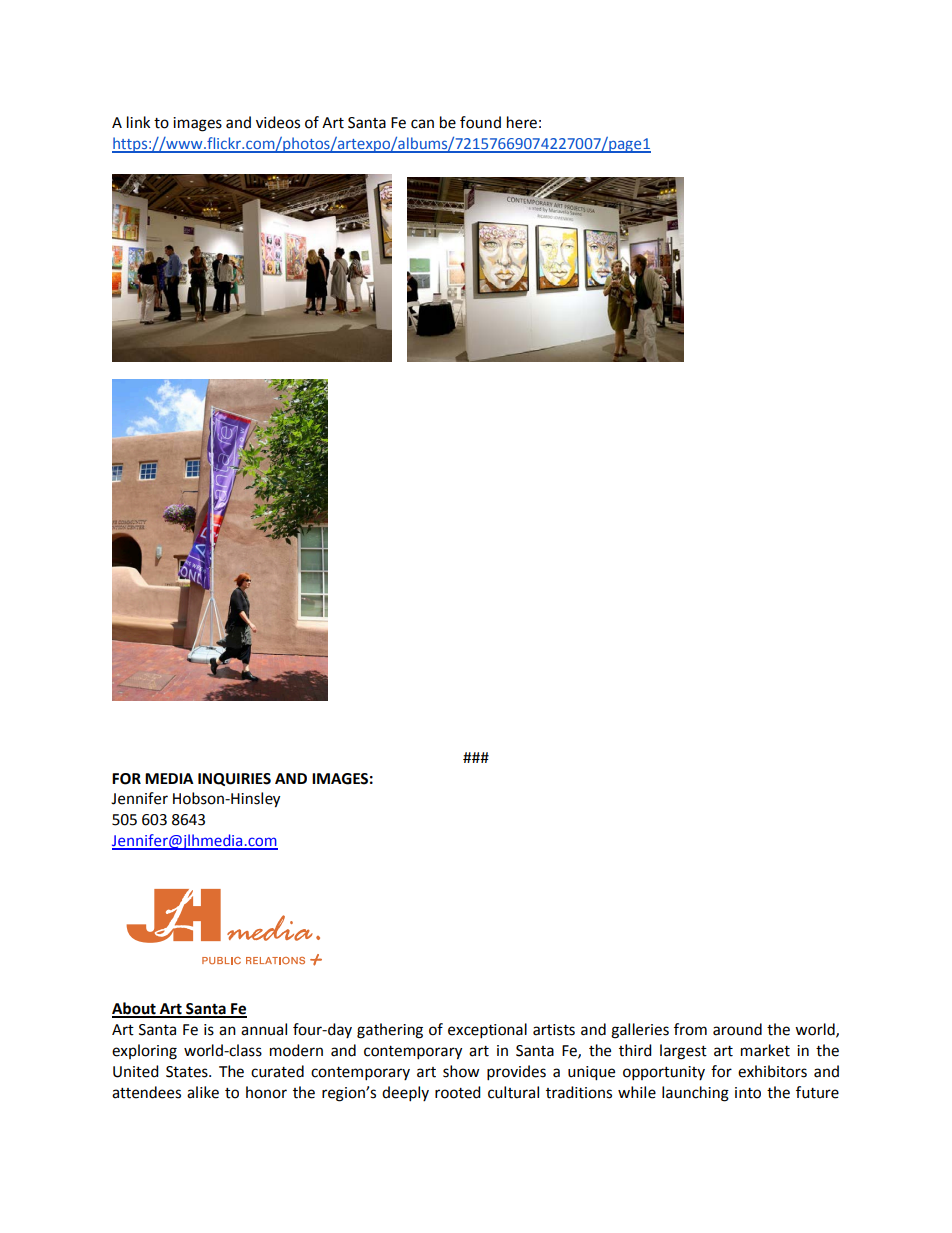  I want to click on market, so click(765, 1050).
